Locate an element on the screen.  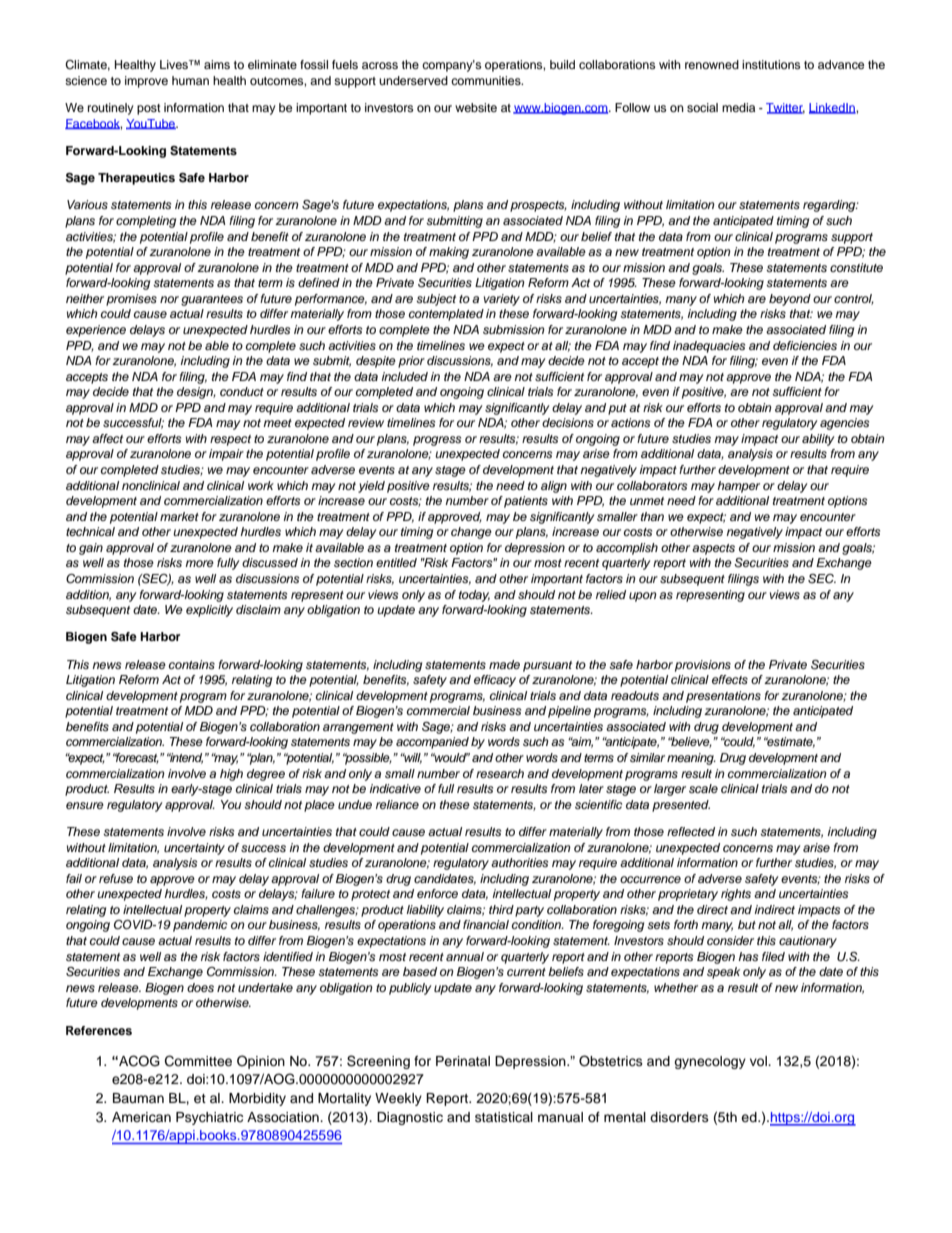
respect is located at coordinates (230, 440).
